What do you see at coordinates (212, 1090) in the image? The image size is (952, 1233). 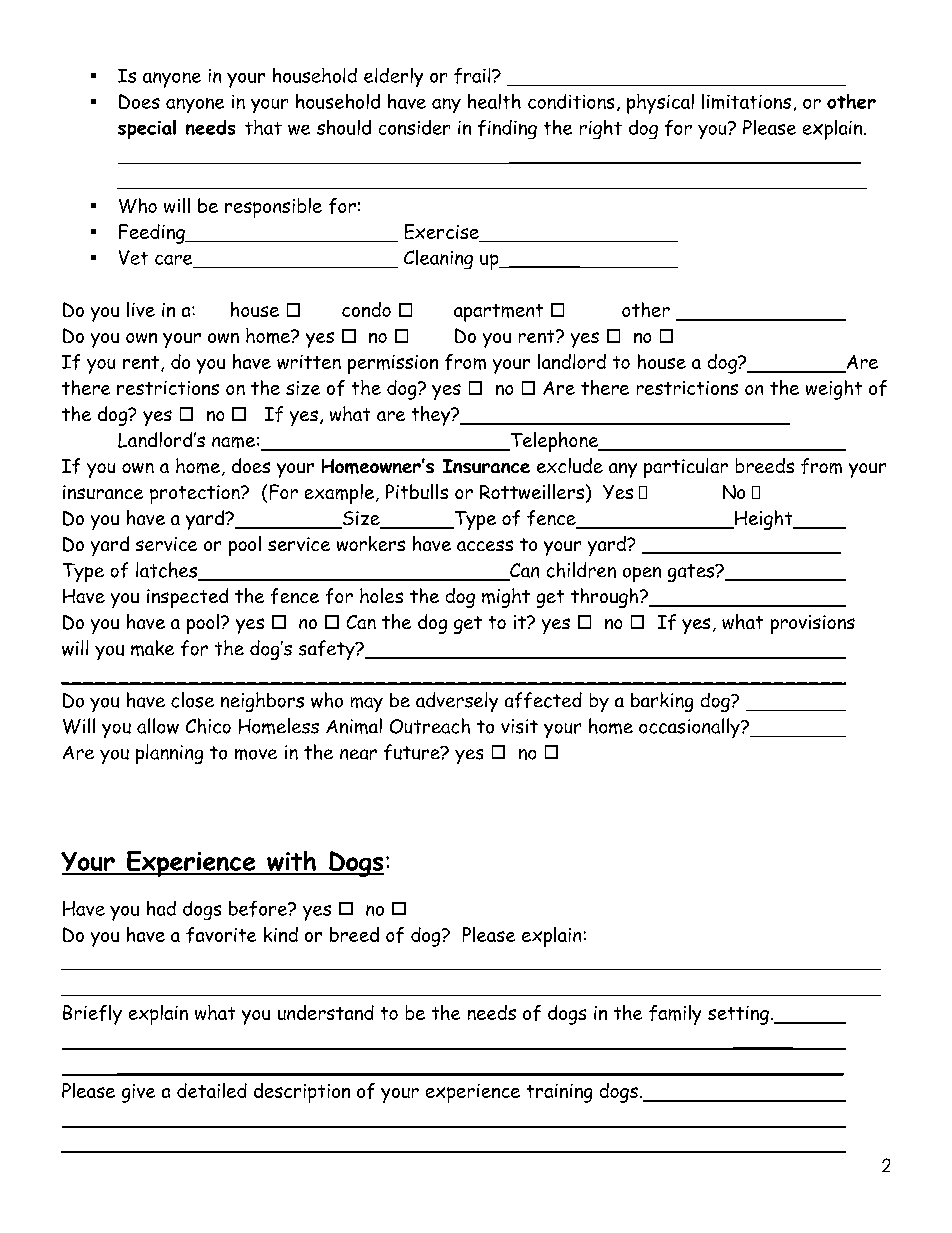 I see `detailed` at bounding box center [212, 1090].
